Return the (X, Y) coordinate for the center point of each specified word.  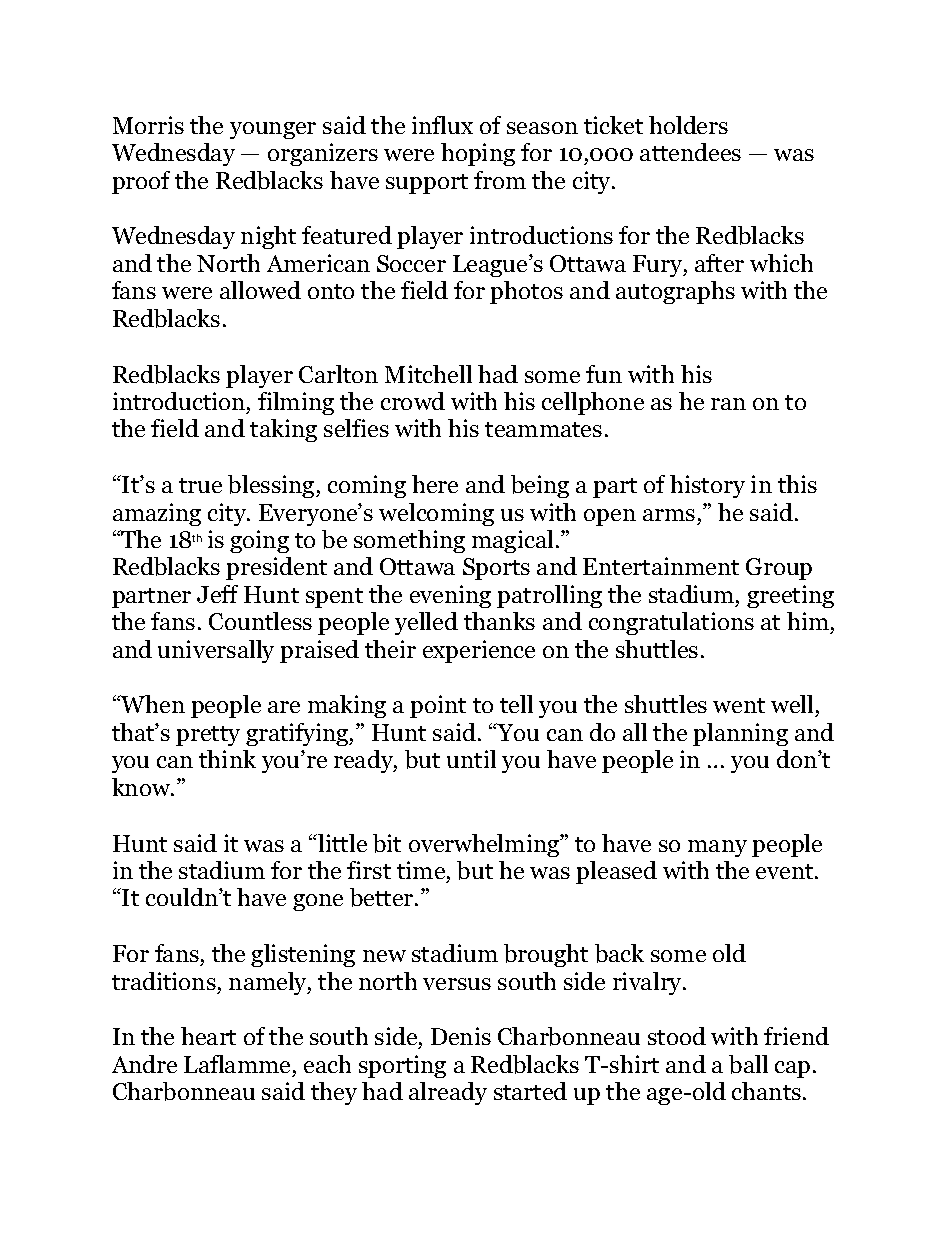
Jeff (217, 594)
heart (208, 1036)
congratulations (671, 623)
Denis (461, 1036)
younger (273, 130)
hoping (478, 154)
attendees (690, 152)
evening (450, 596)
